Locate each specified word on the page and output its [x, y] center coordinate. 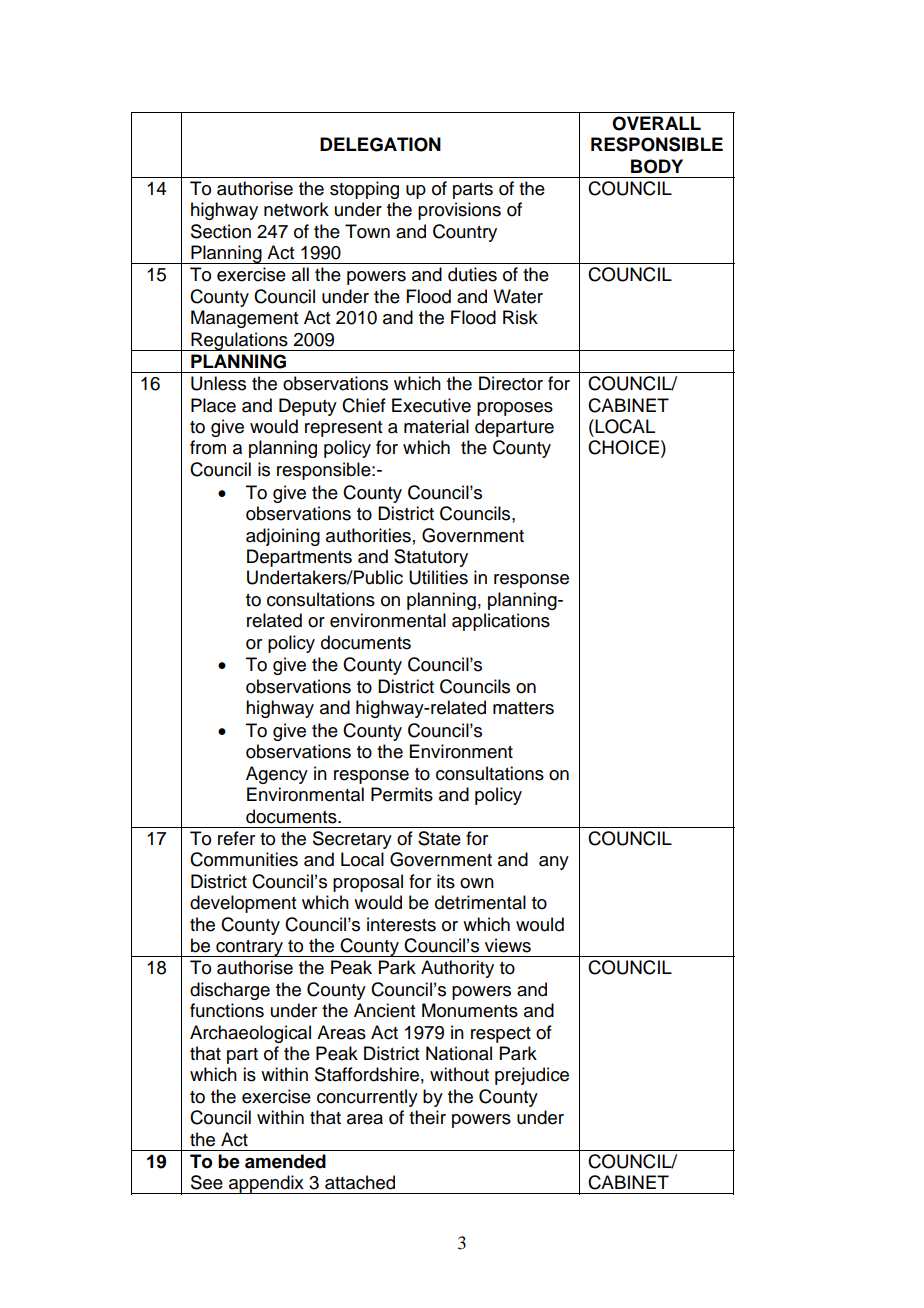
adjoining [283, 537]
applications [501, 622]
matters [523, 708]
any [554, 863]
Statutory [431, 558]
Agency [277, 775]
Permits [402, 794]
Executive [431, 405]
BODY [657, 166]
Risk [520, 317]
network [296, 209]
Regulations [239, 341]
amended [285, 1161]
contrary [249, 948]
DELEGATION [380, 144]
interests [401, 924]
